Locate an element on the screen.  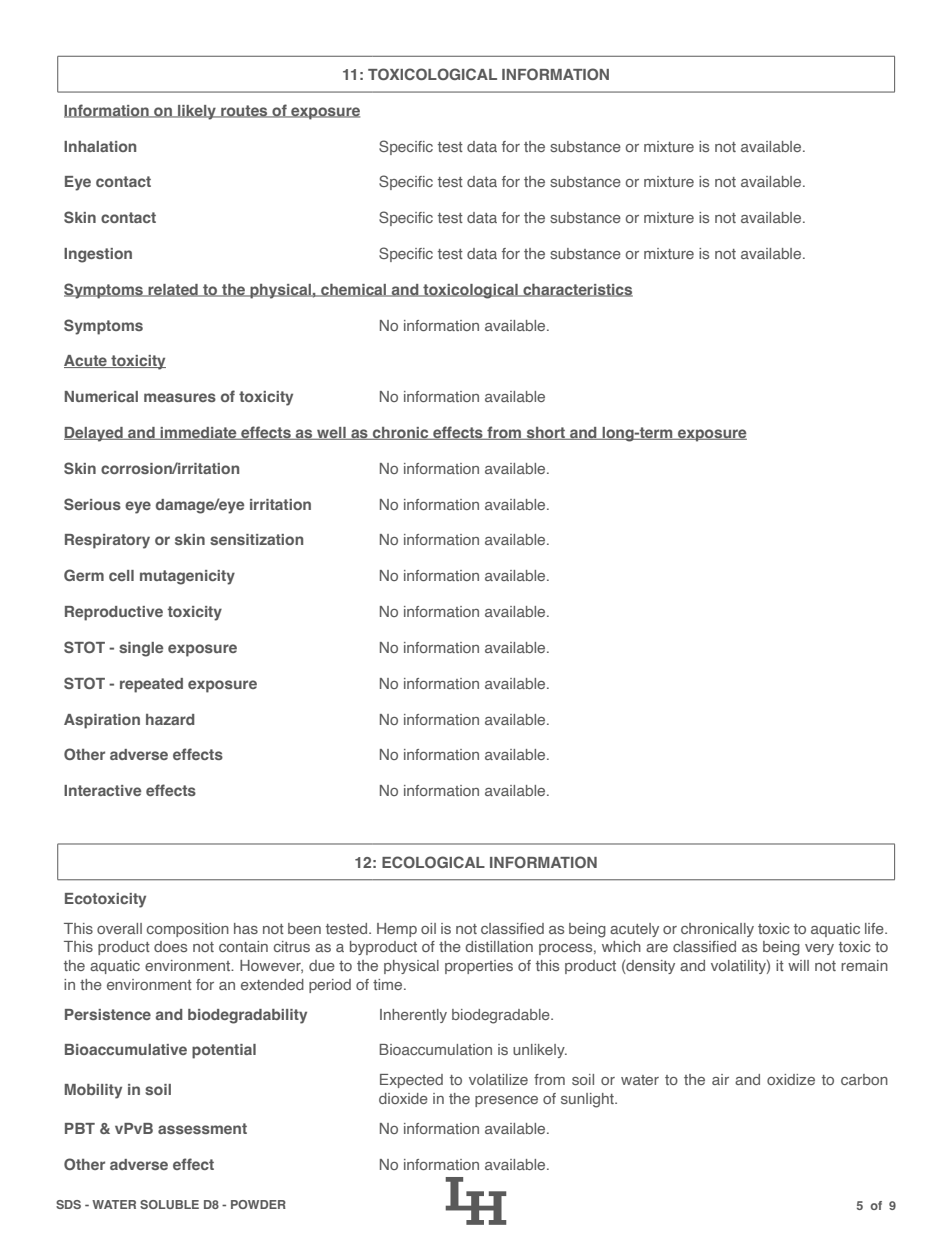
Inhalation is located at coordinates (100, 146).
